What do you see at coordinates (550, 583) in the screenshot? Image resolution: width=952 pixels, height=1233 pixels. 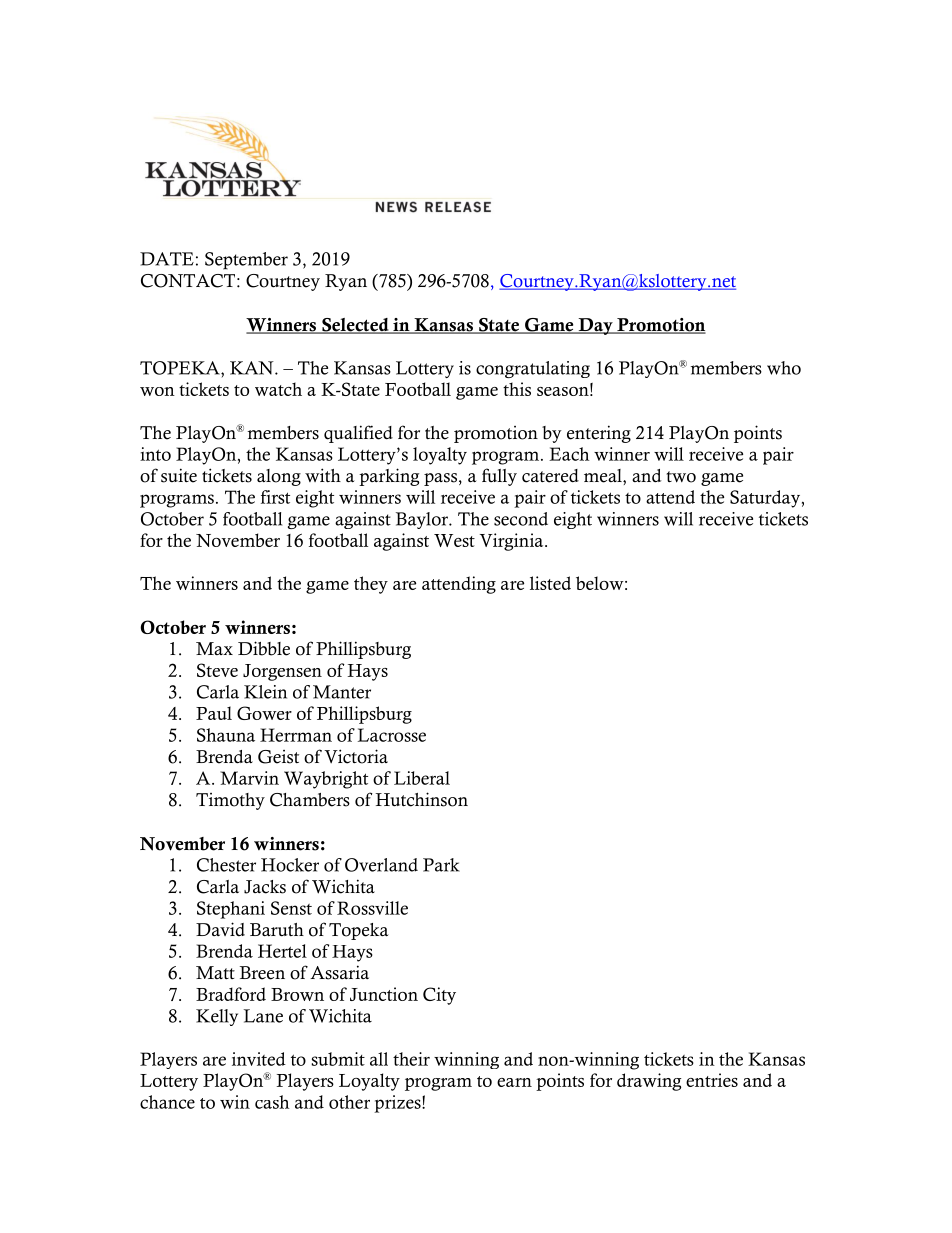 I see `listed` at bounding box center [550, 583].
